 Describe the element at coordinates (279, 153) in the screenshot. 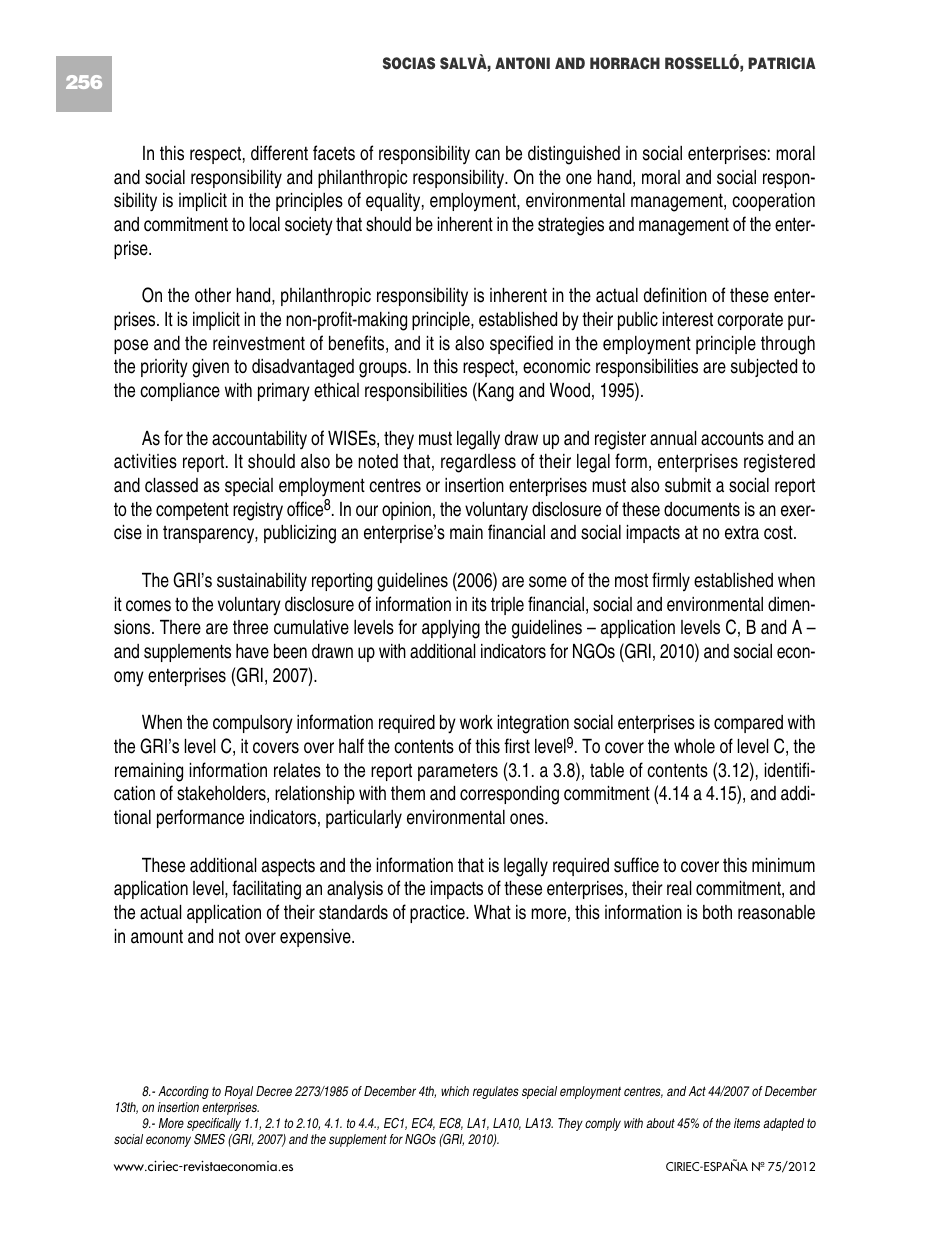

I see `different` at that location.
